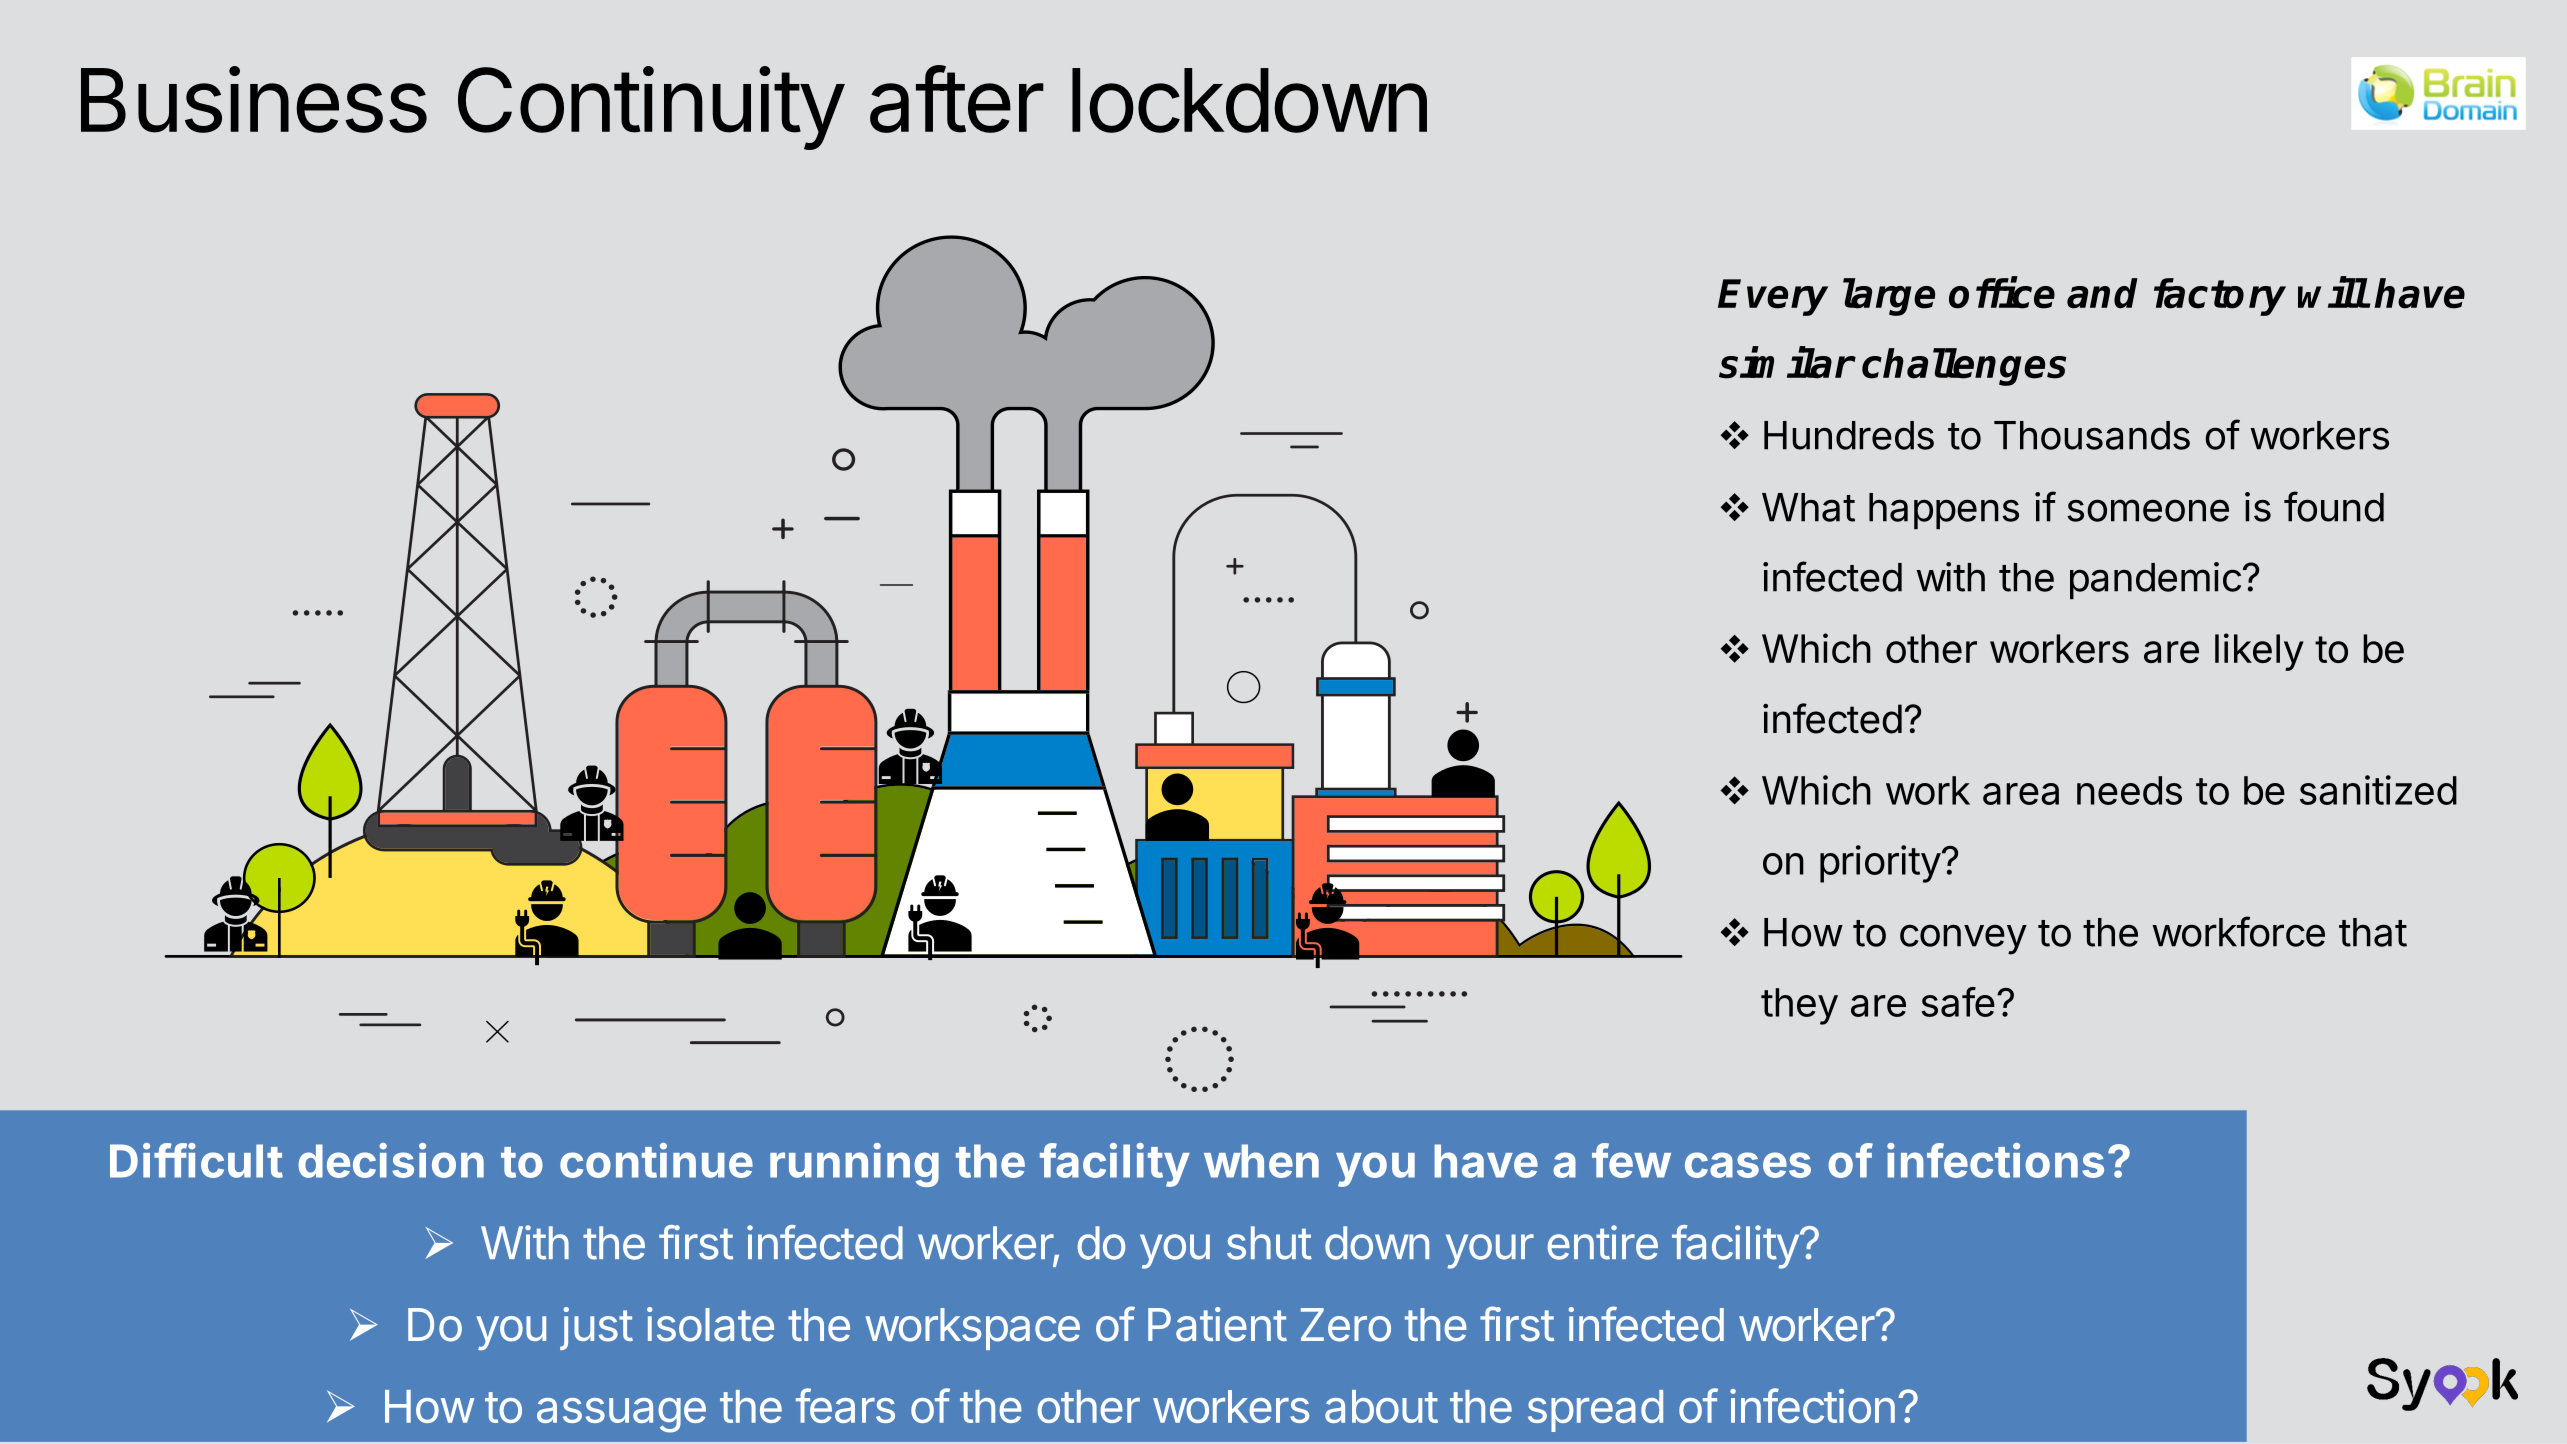  I want to click on Continuity, so click(650, 108).
